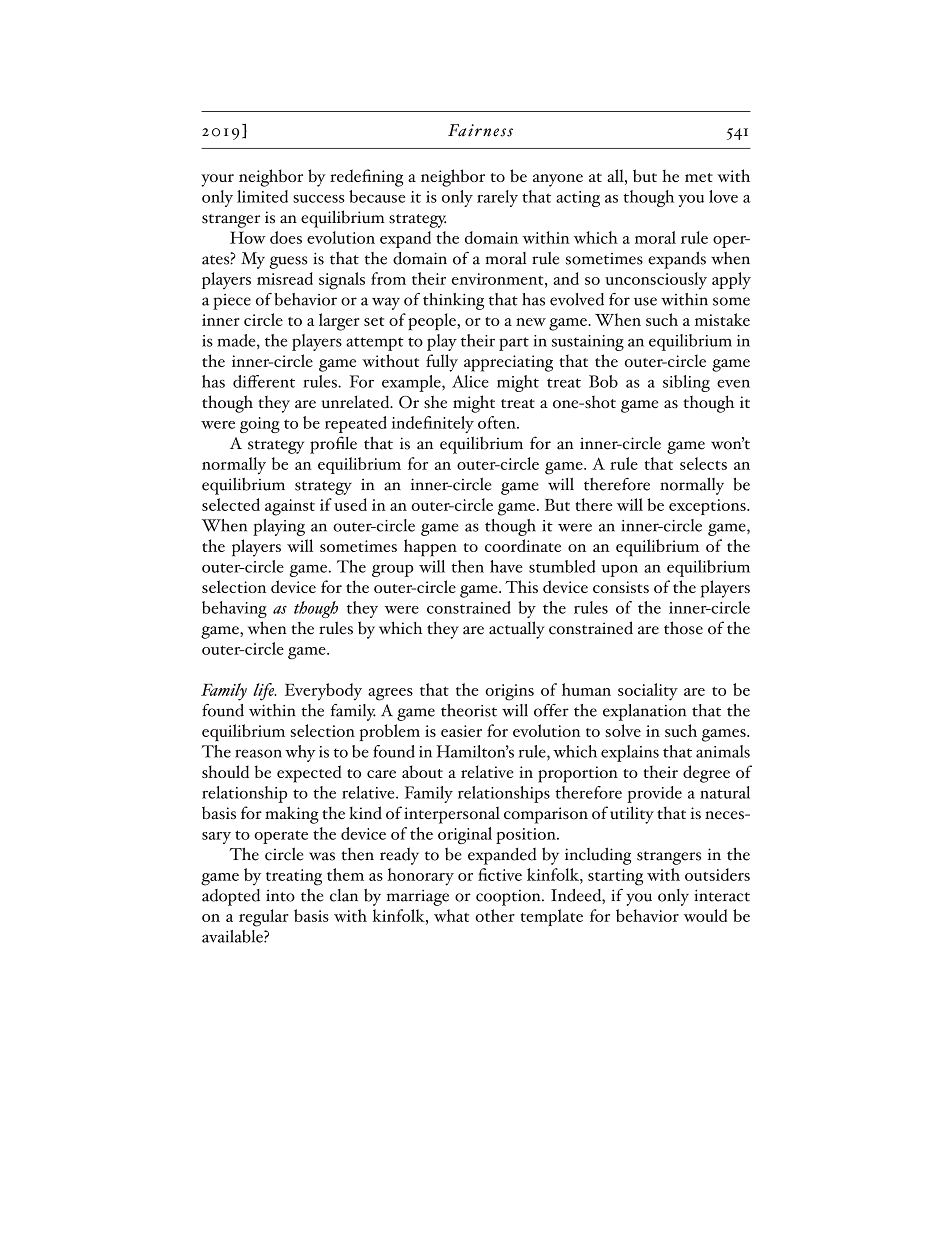  Describe the element at coordinates (648, 692) in the page. I see `sociality` at that location.
